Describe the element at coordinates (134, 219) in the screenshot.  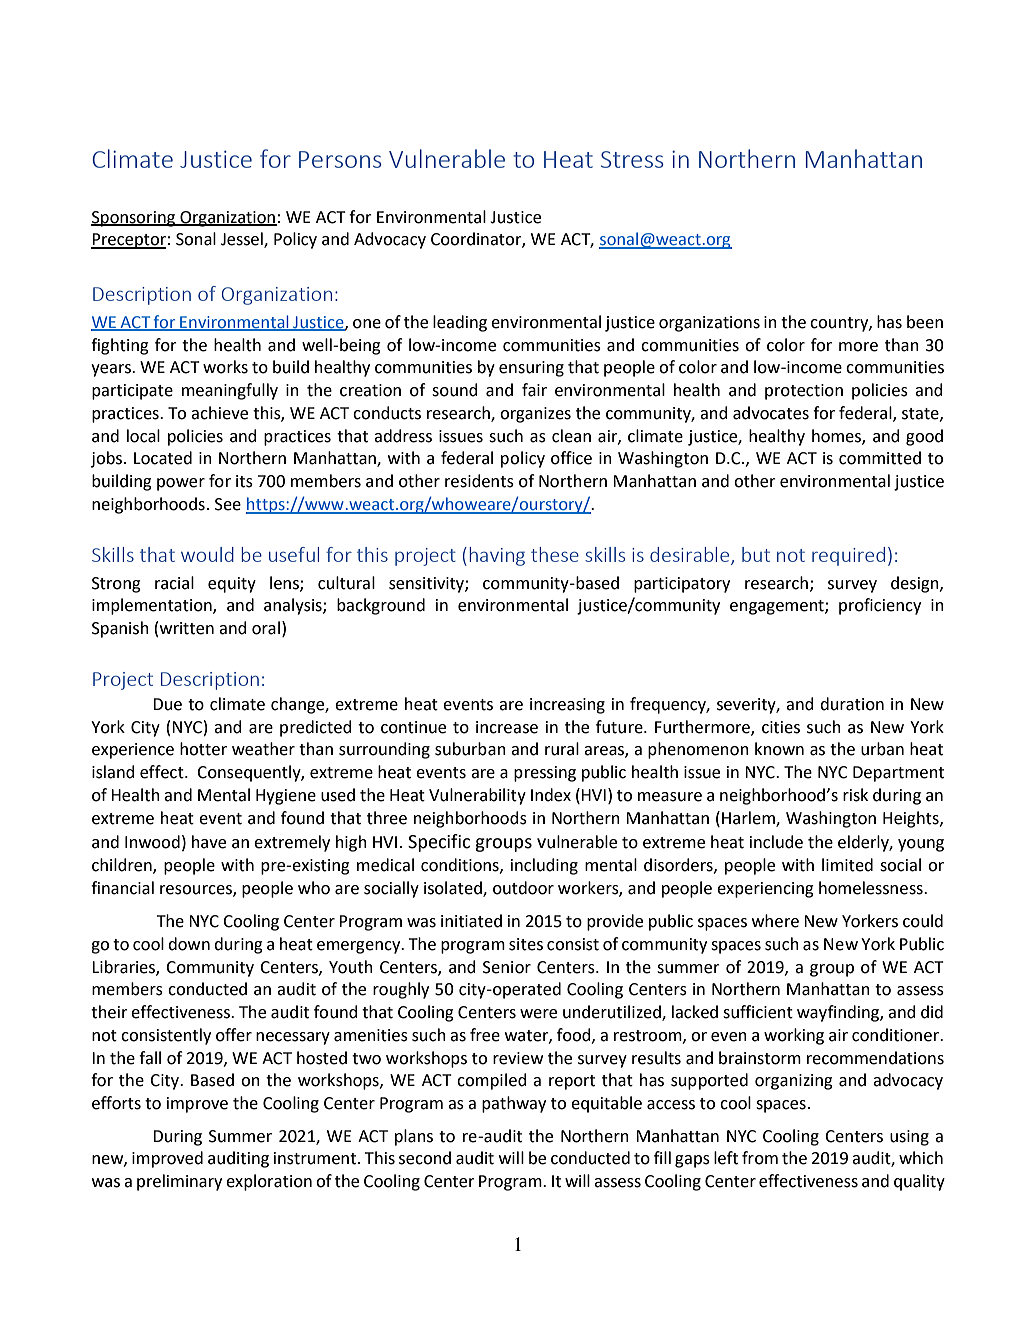
I see `Sponsoring` at that location.
